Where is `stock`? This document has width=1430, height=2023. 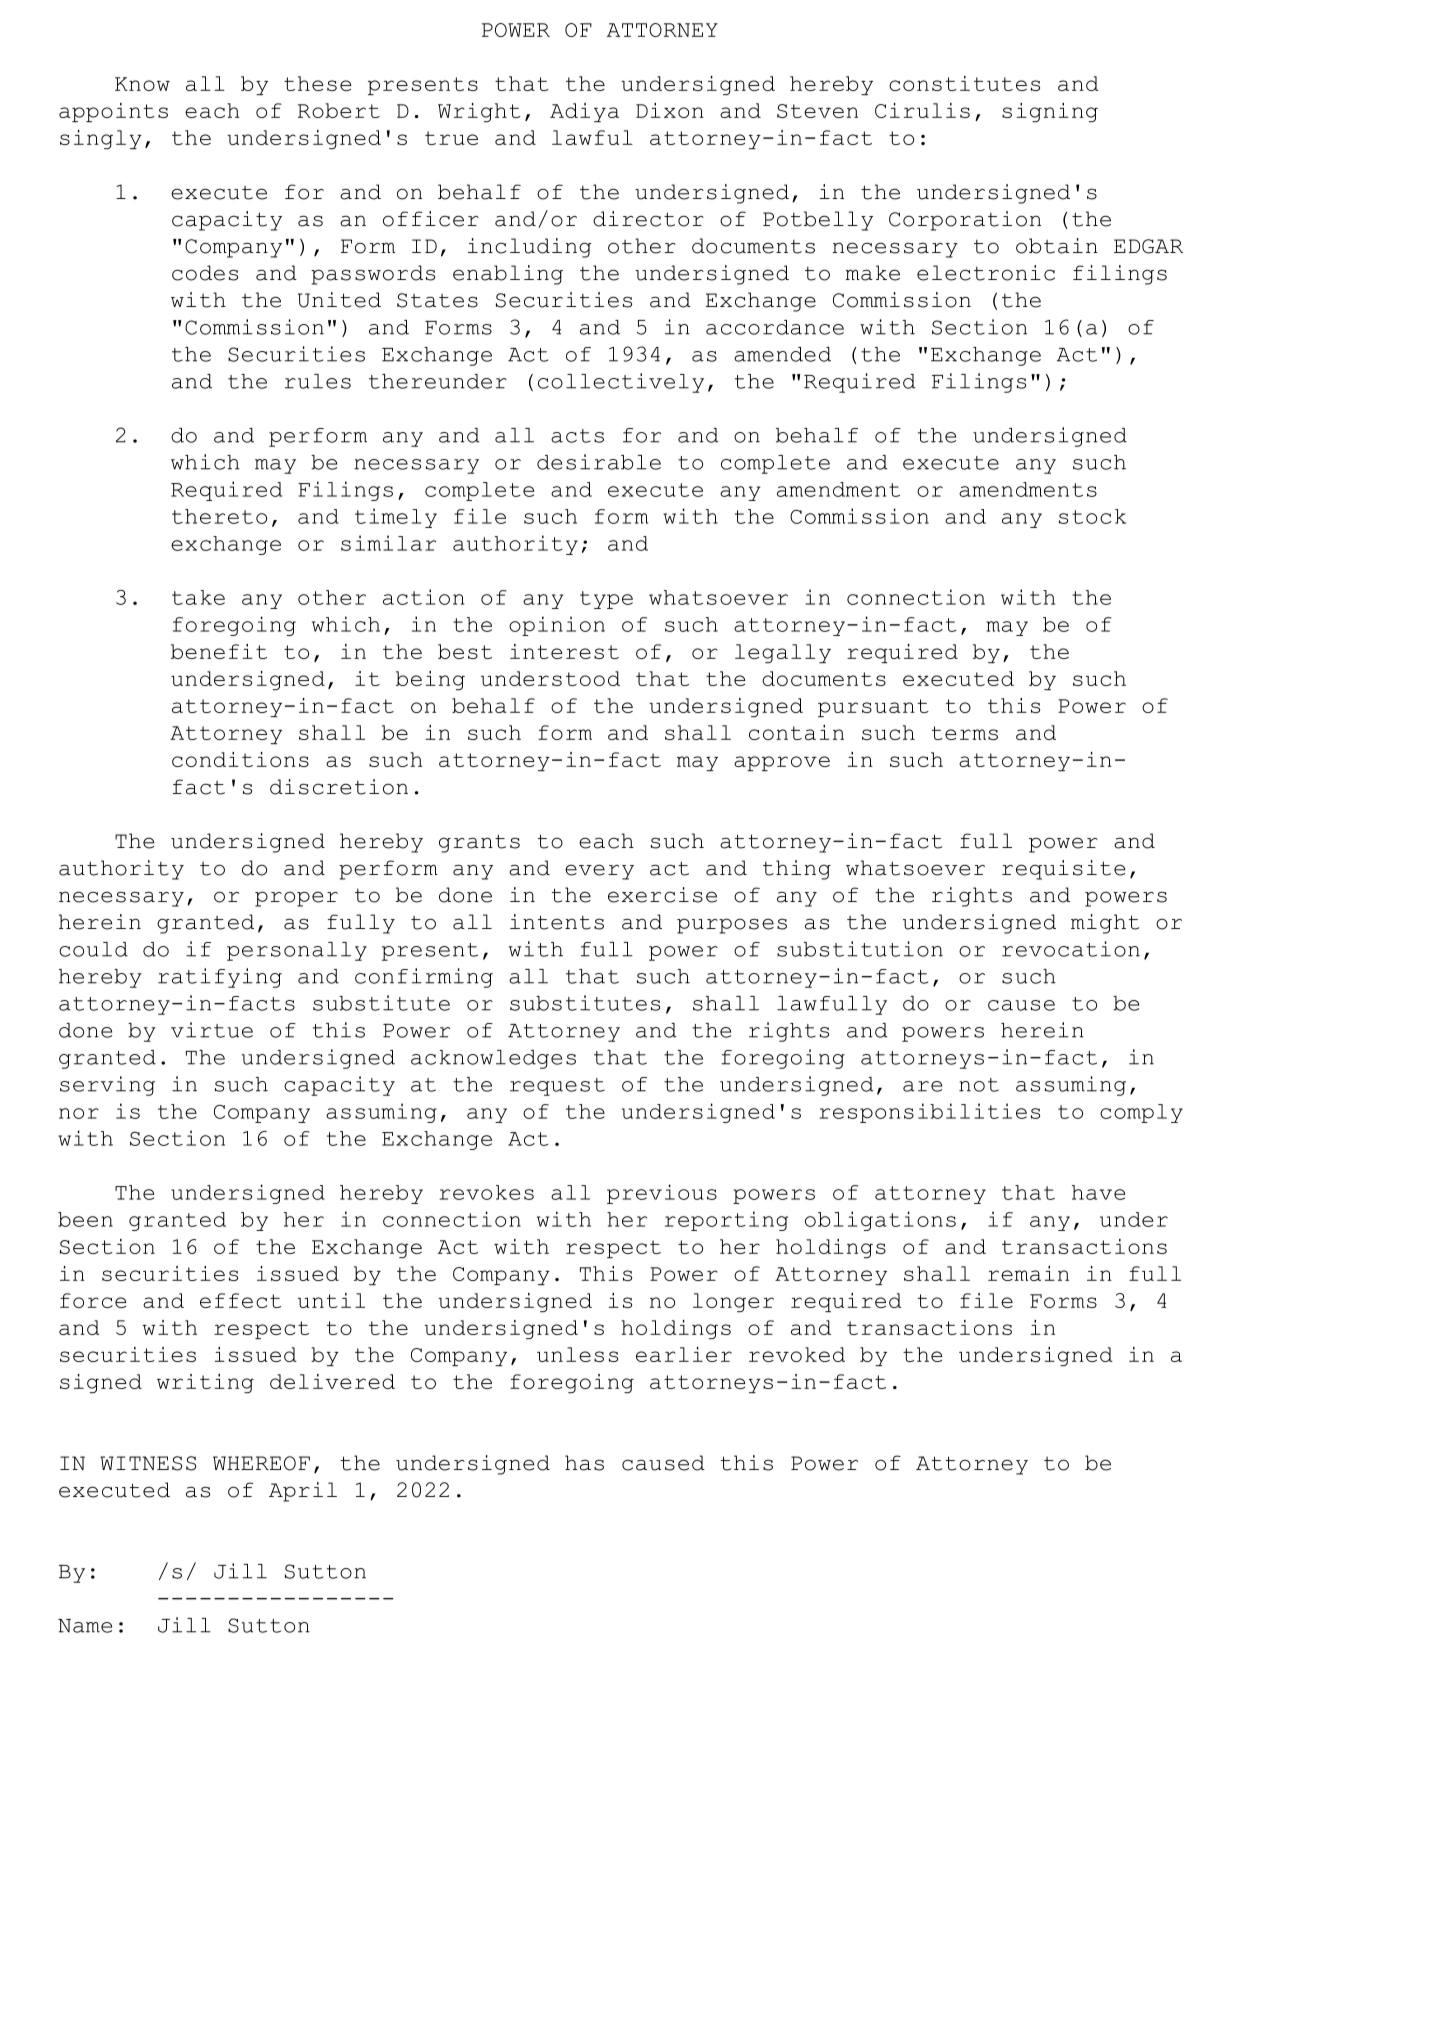 stock is located at coordinates (1092, 516).
